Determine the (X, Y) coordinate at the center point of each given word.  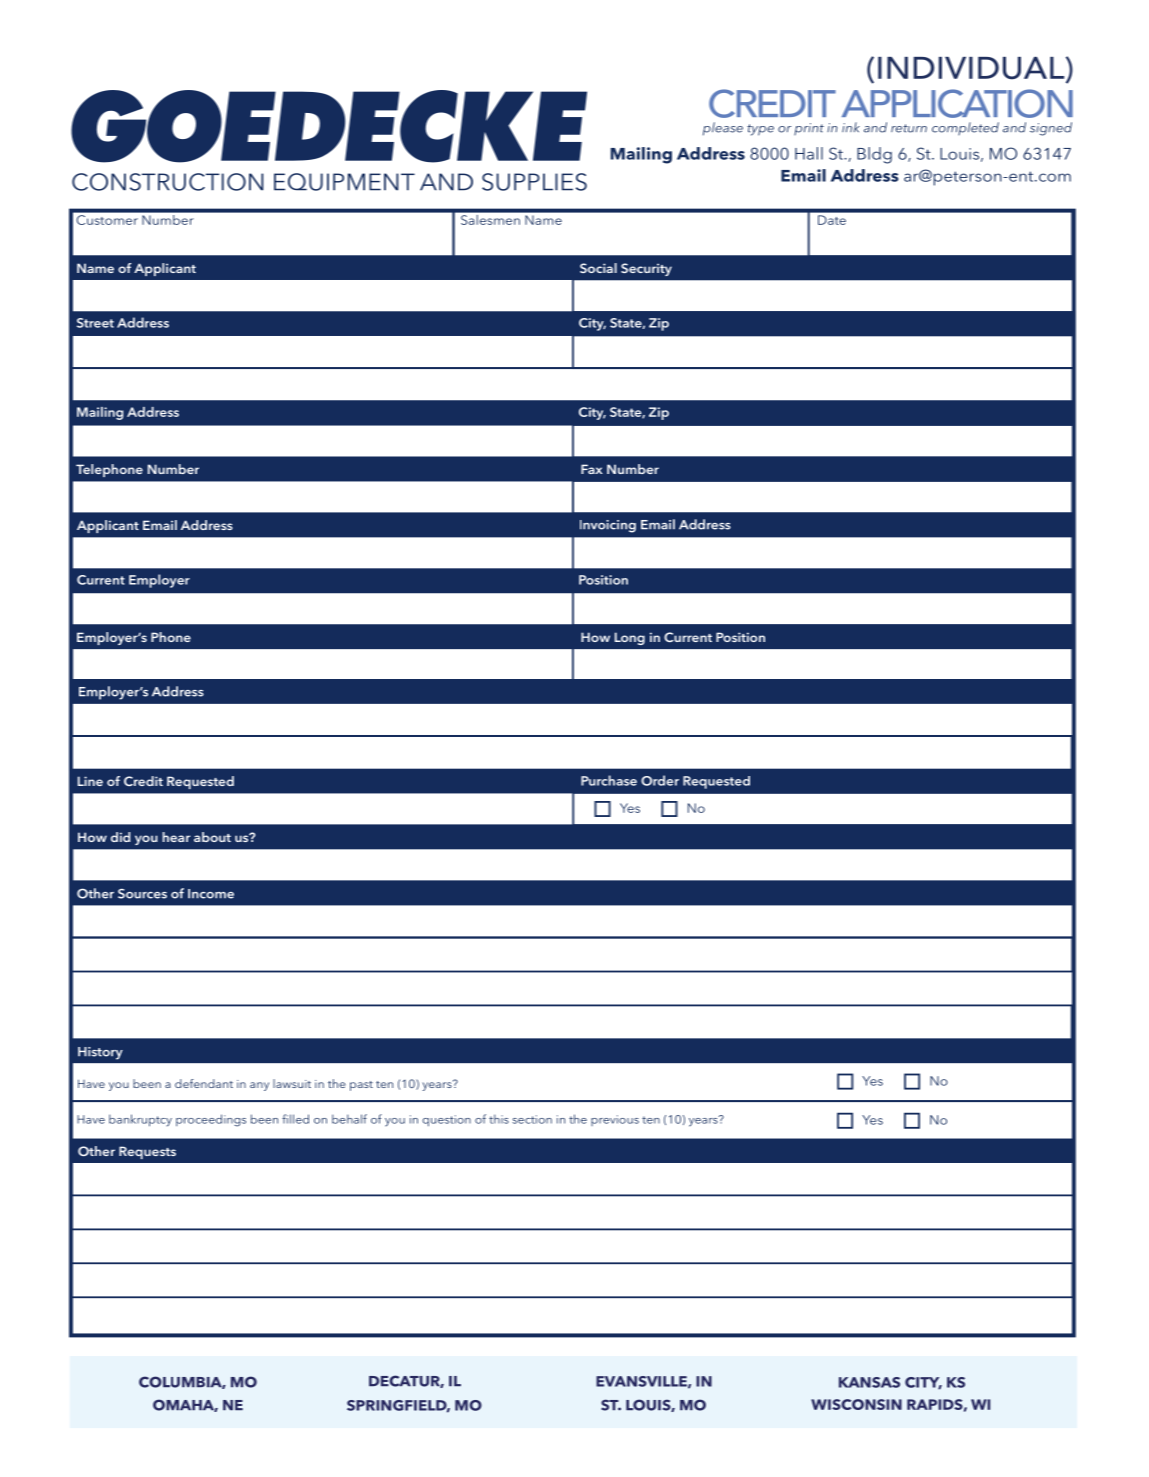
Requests (147, 1152)
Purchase (609, 780)
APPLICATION (957, 103)
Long (630, 638)
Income (211, 894)
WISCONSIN (856, 1404)
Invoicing (608, 526)
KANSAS (869, 1382)
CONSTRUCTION (168, 182)
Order (660, 780)
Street (95, 323)
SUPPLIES (534, 182)
